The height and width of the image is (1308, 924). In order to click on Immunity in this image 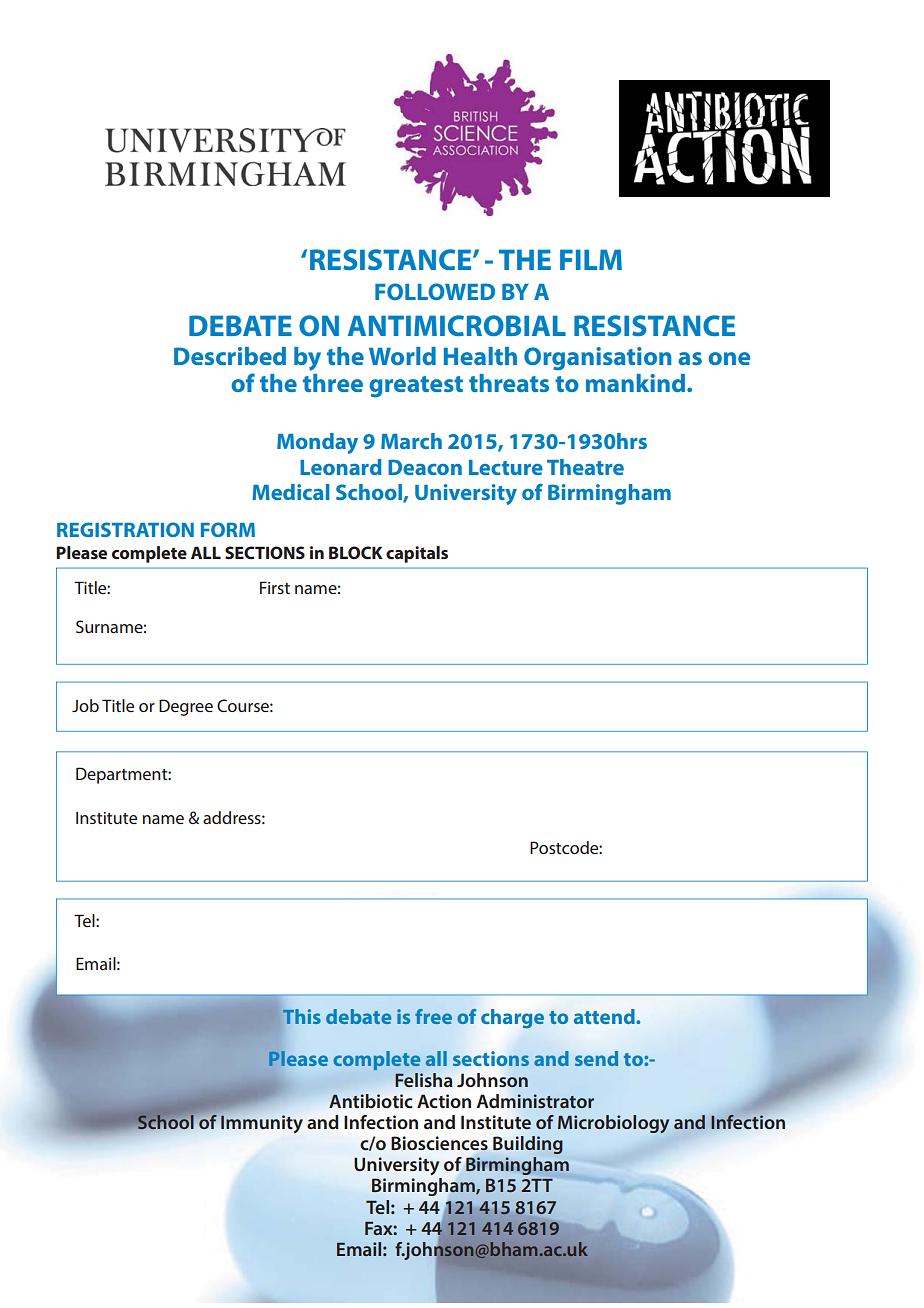, I will do `click(261, 1123)`.
